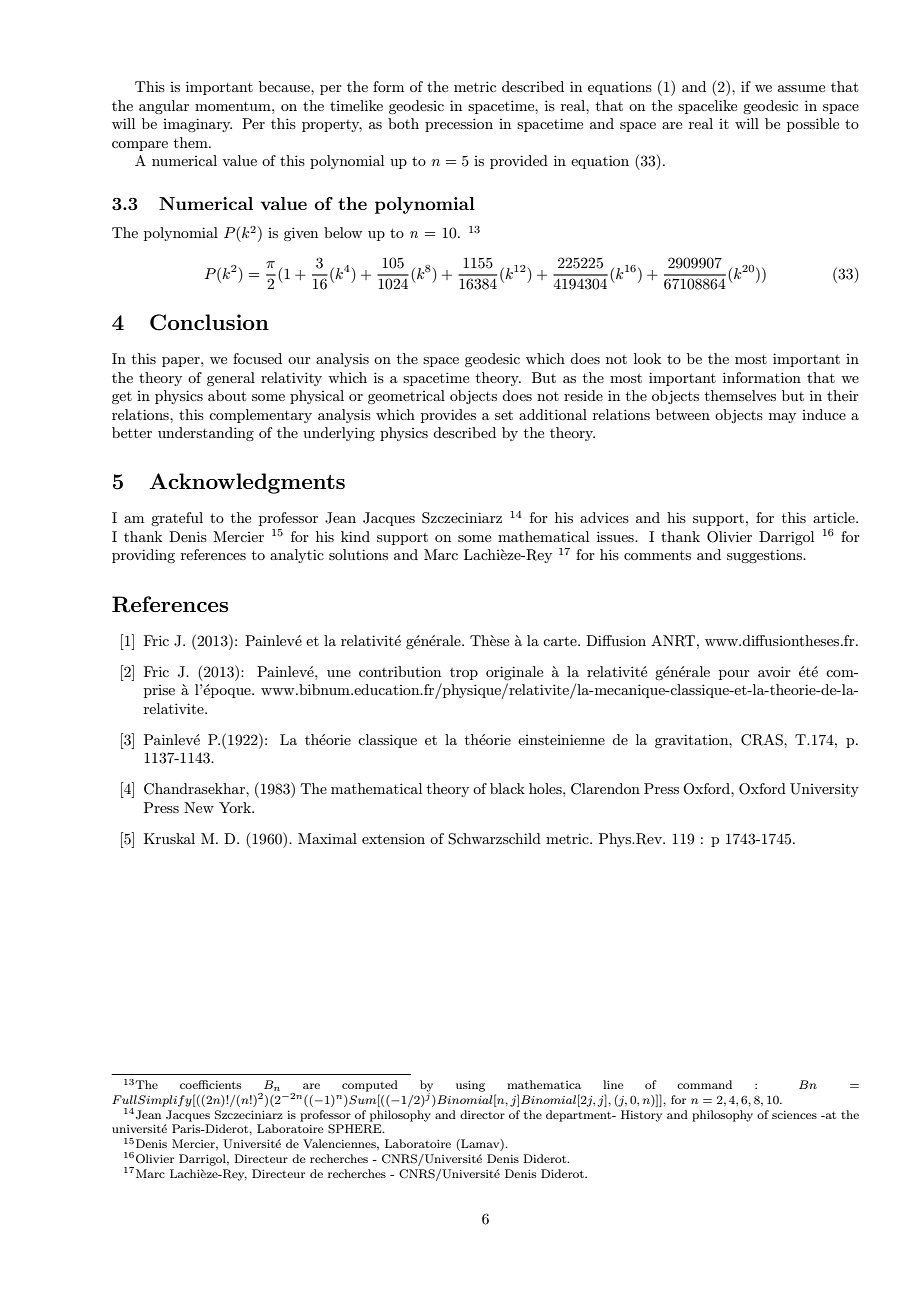 Image resolution: width=924 pixels, height=1308 pixels. Describe the element at coordinates (199, 807) in the document. I see `New` at that location.
